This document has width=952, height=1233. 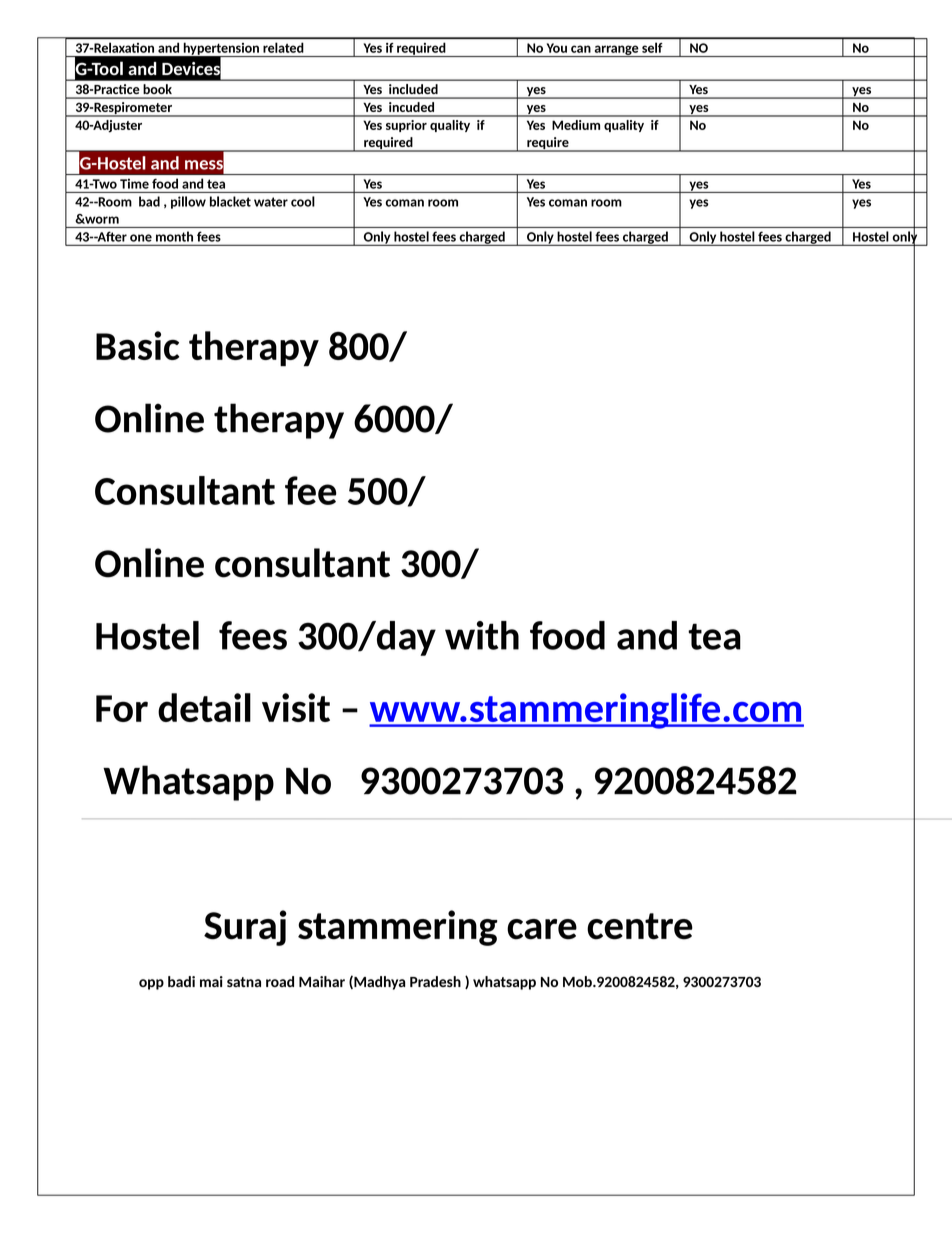 What do you see at coordinates (542, 929) in the document?
I see `care` at bounding box center [542, 929].
